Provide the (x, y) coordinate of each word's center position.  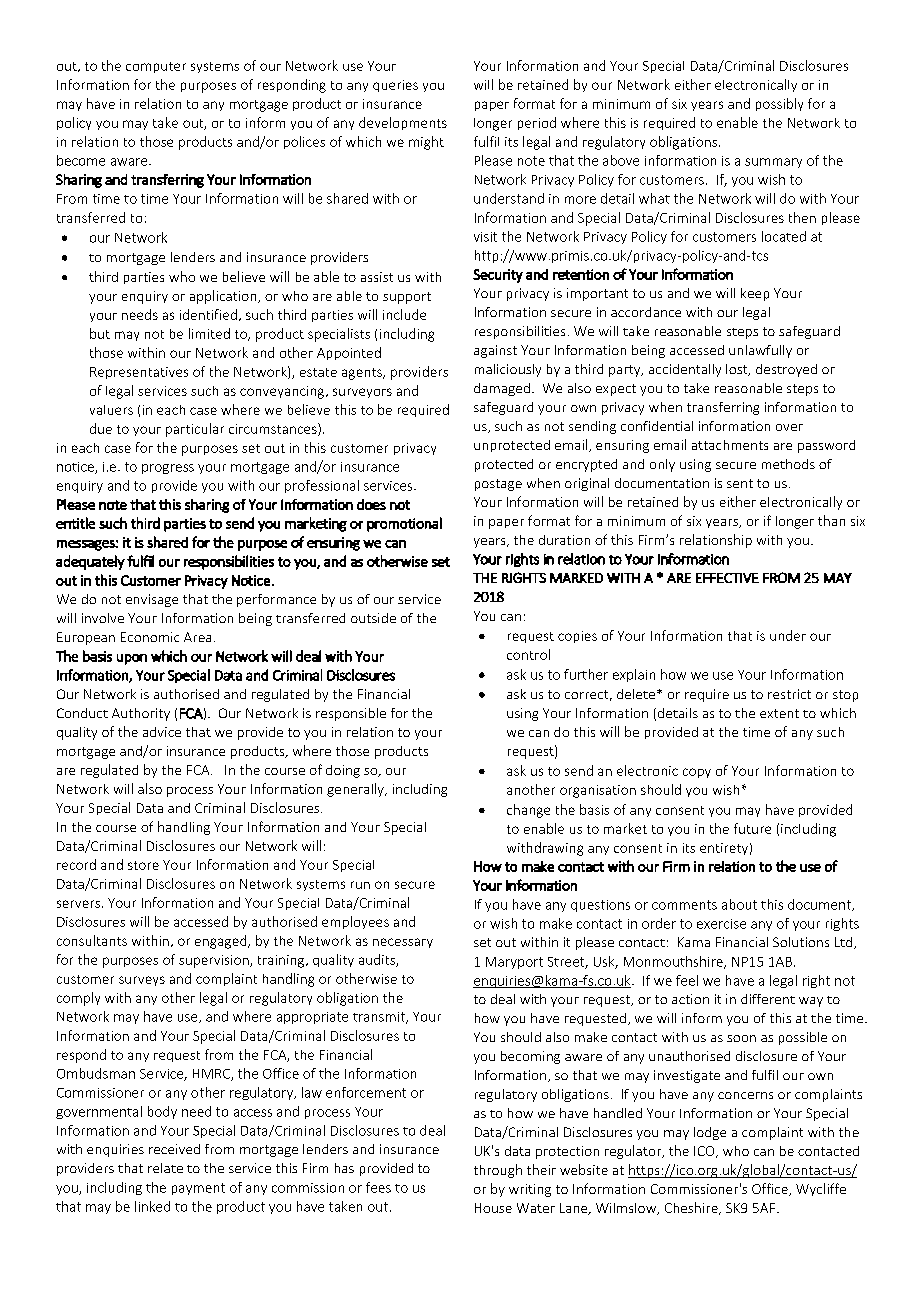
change (528, 811)
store (143, 865)
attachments (730, 445)
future (752, 828)
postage (498, 485)
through (498, 1171)
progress (168, 469)
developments (403, 123)
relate (165, 1168)
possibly (779, 104)
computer (156, 67)
